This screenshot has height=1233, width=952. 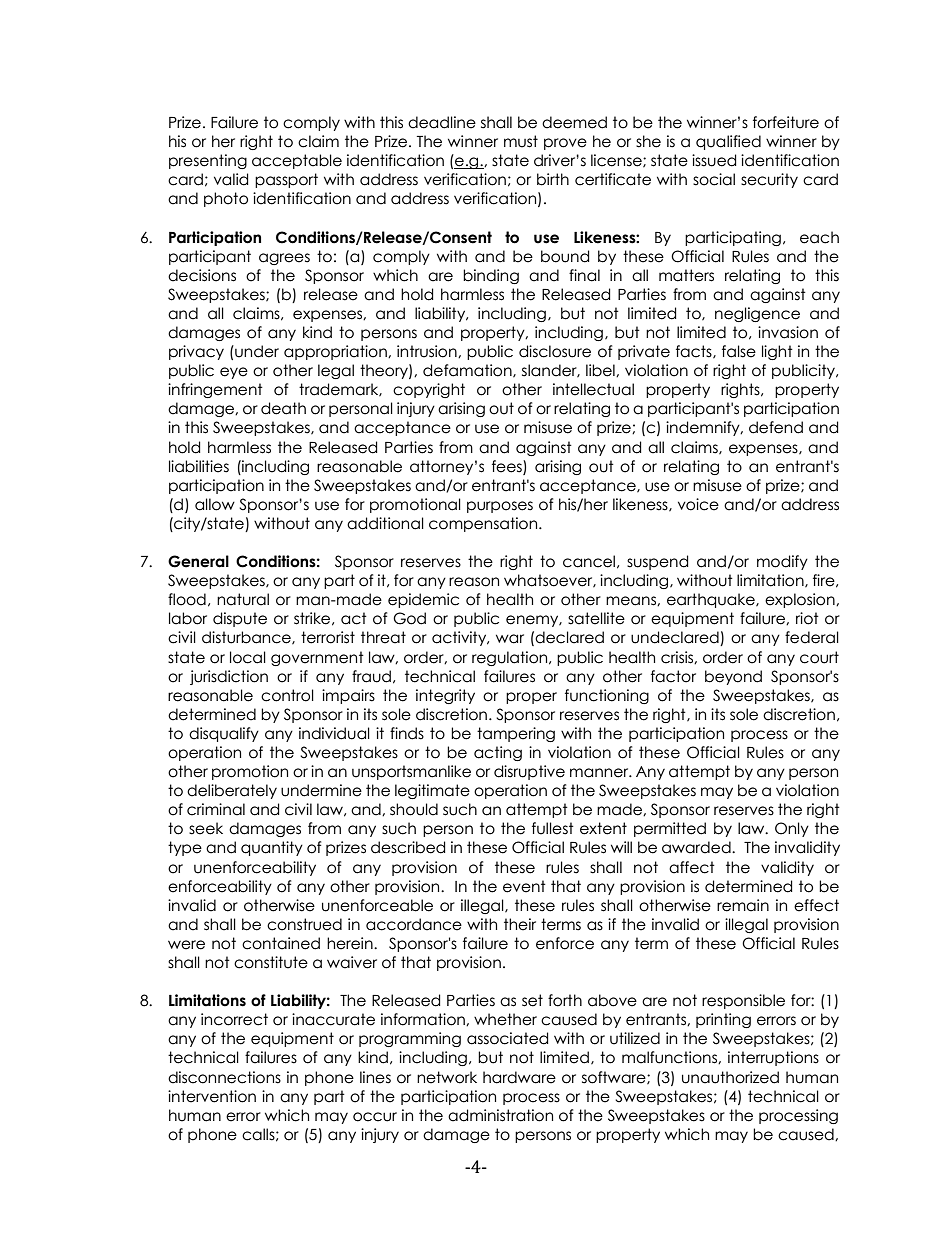 I want to click on acceptable, so click(x=297, y=161).
